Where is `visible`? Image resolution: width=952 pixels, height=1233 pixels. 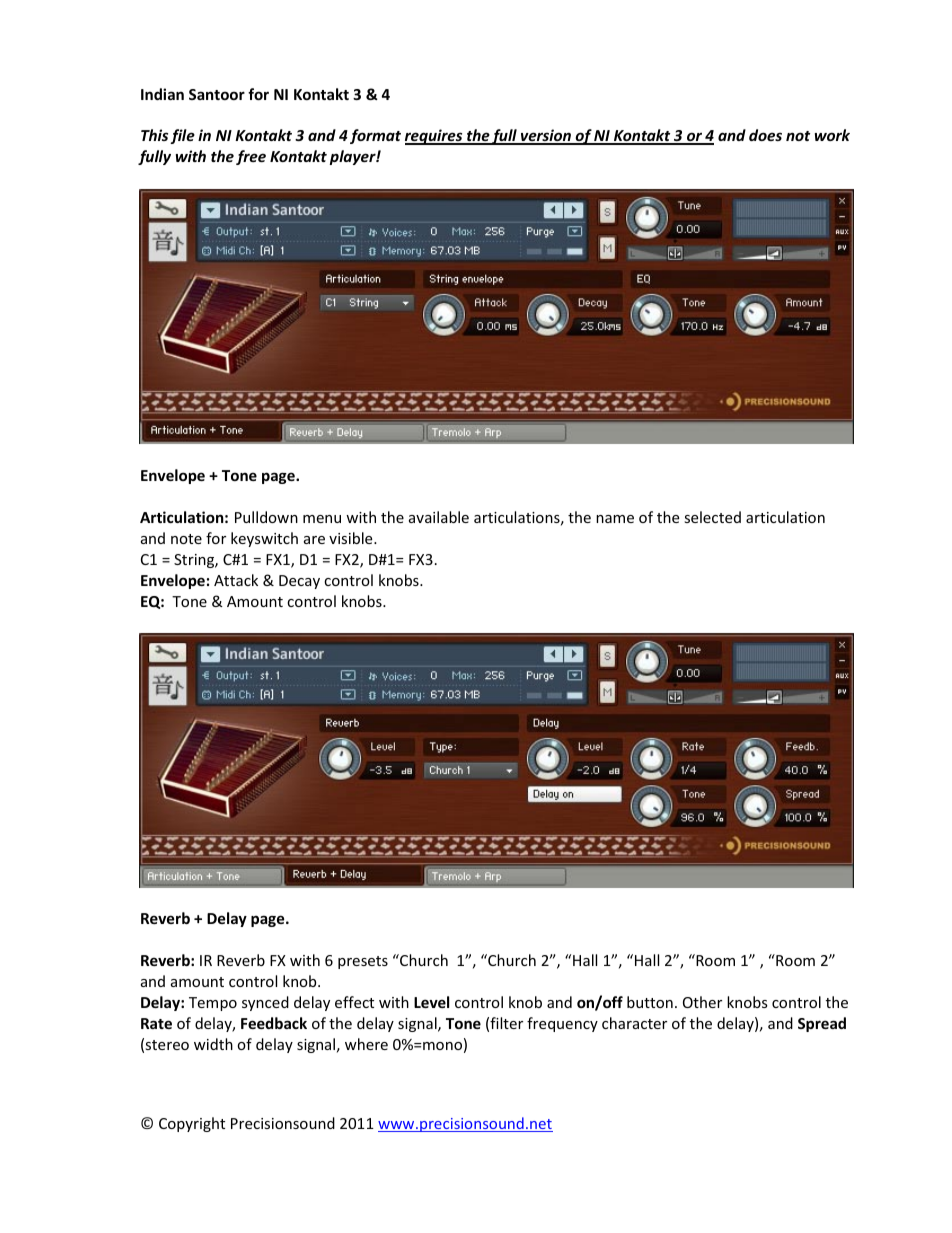
visible is located at coordinates (352, 538).
